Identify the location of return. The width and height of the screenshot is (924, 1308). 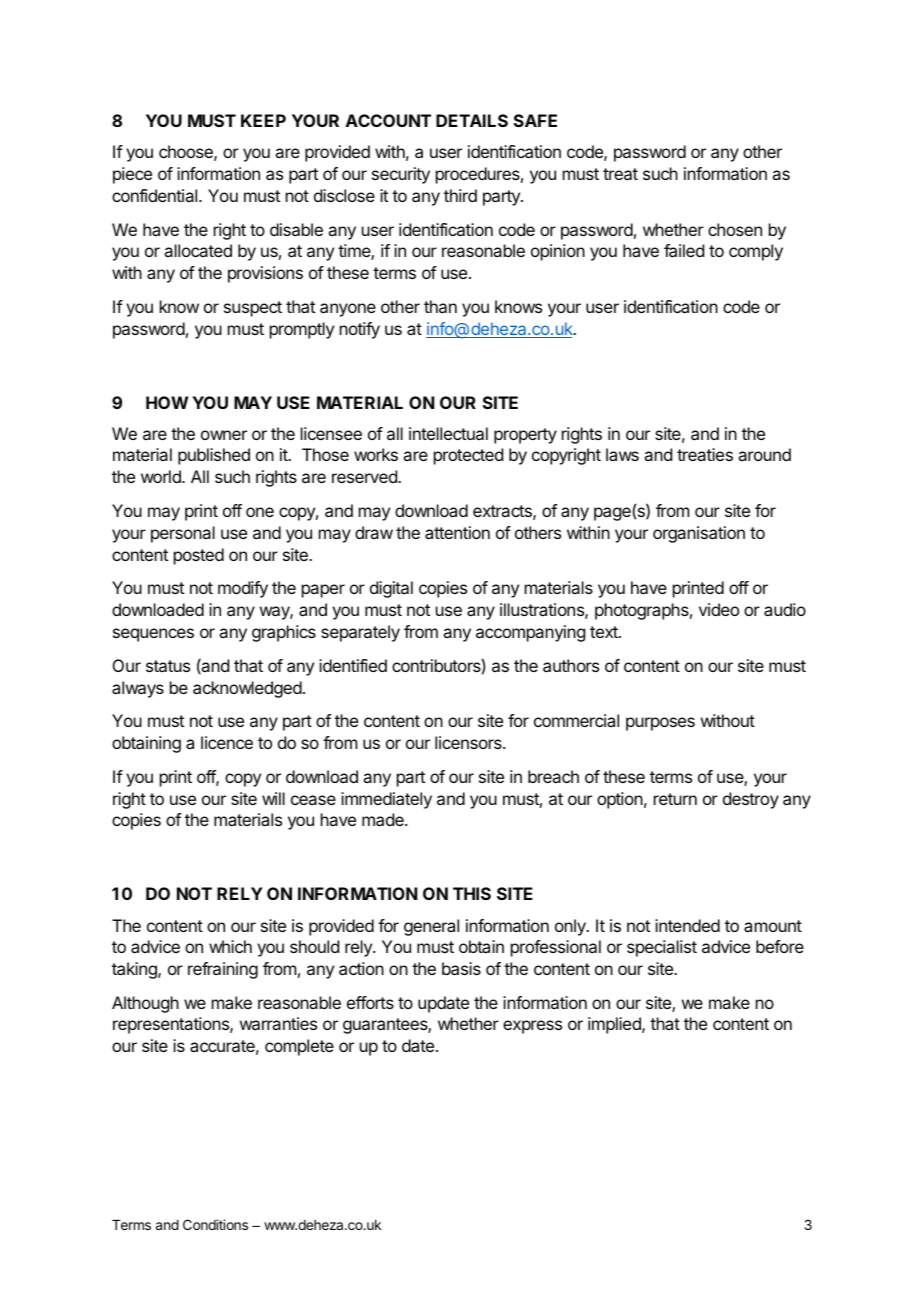
(675, 799).
